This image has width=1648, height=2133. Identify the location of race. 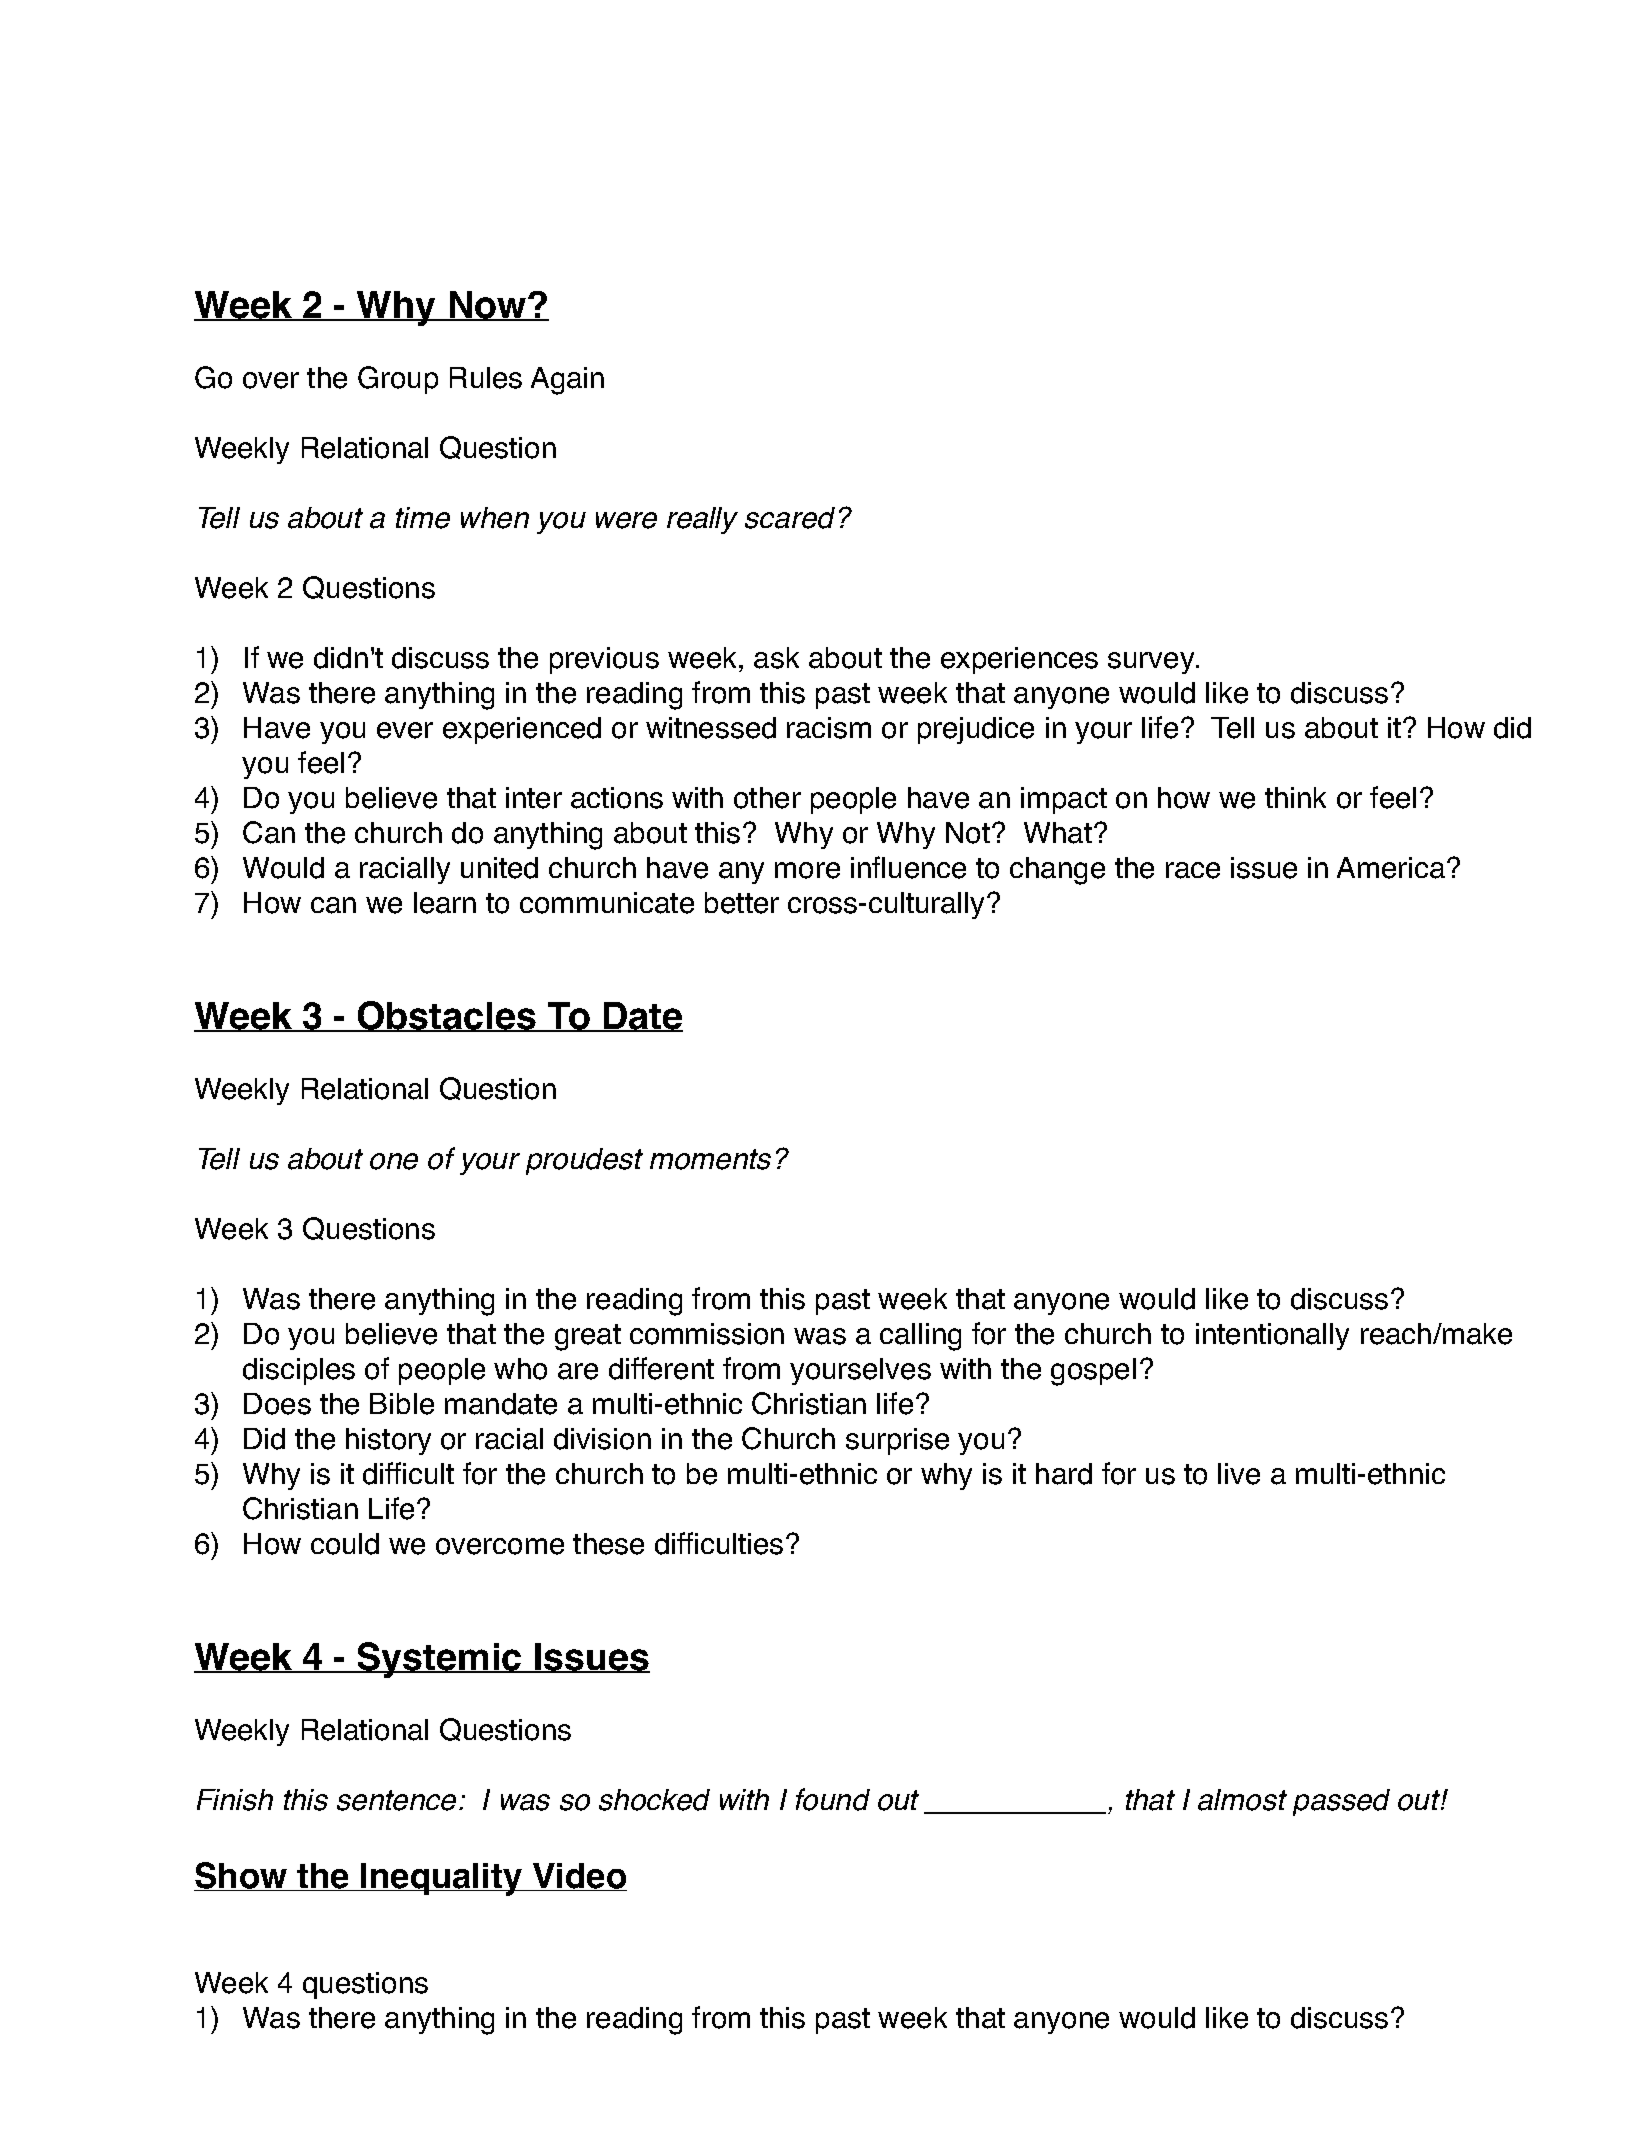
(1193, 870).
